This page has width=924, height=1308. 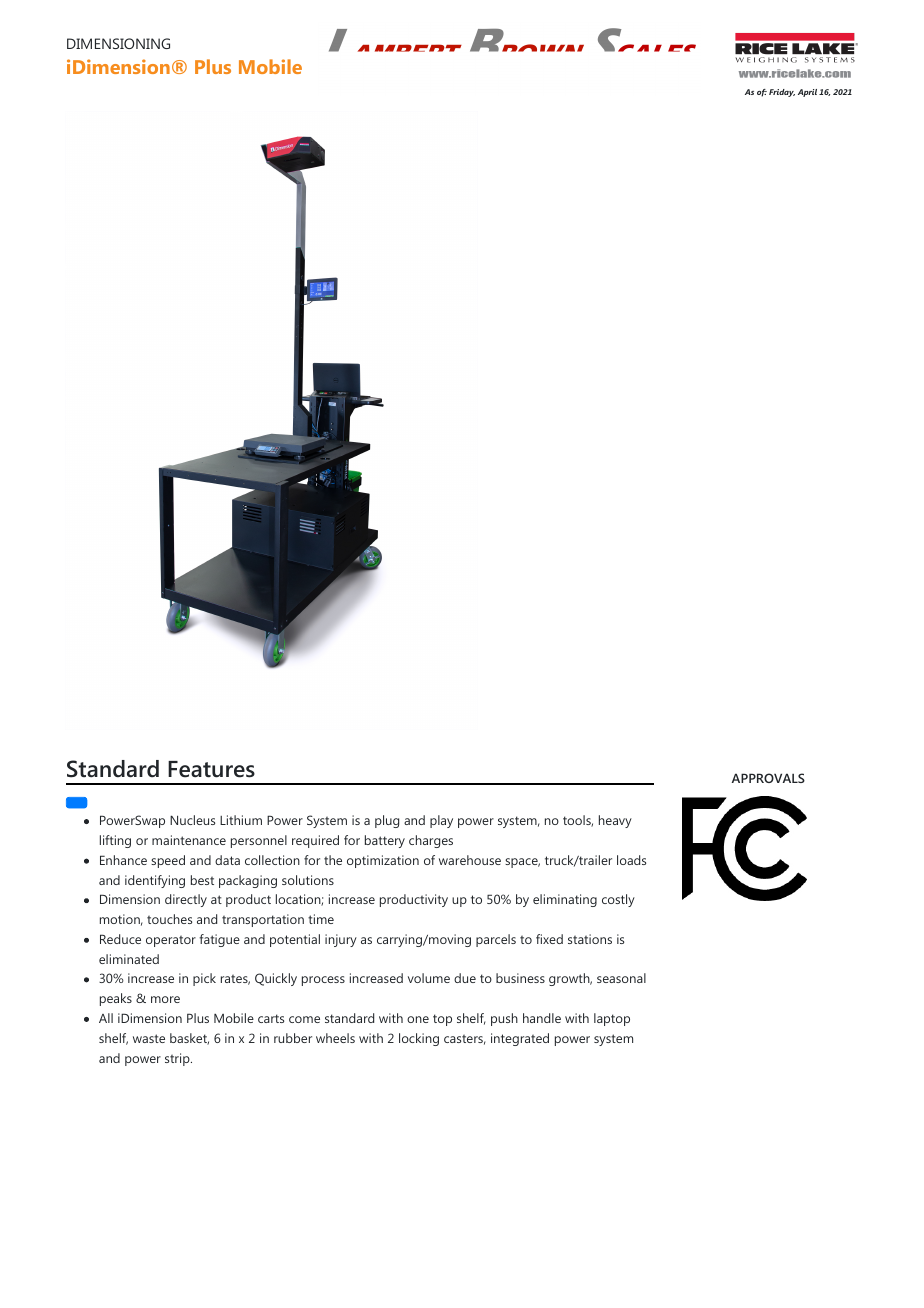 I want to click on waste, so click(x=149, y=1038).
